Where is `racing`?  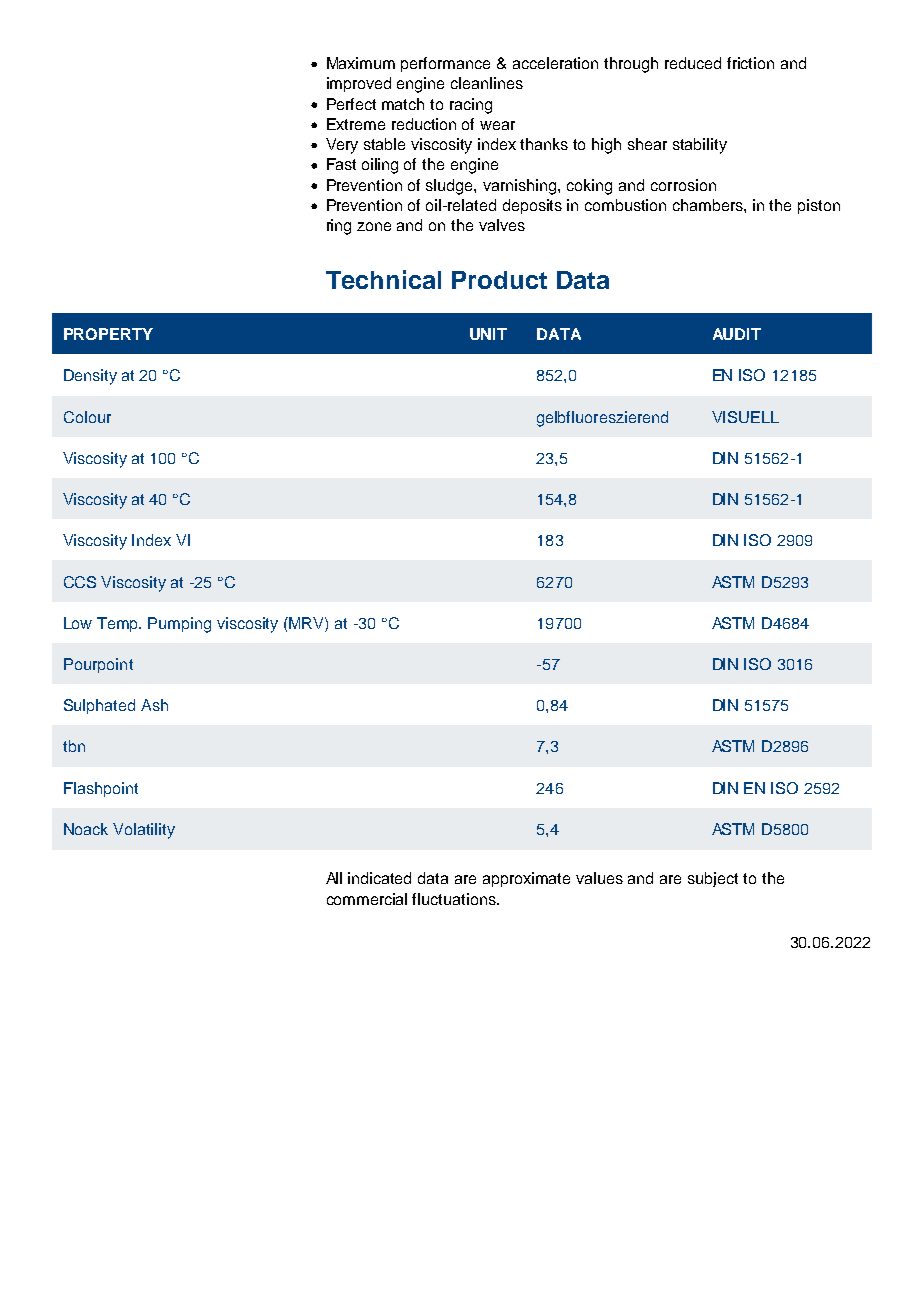 racing is located at coordinates (471, 106).
